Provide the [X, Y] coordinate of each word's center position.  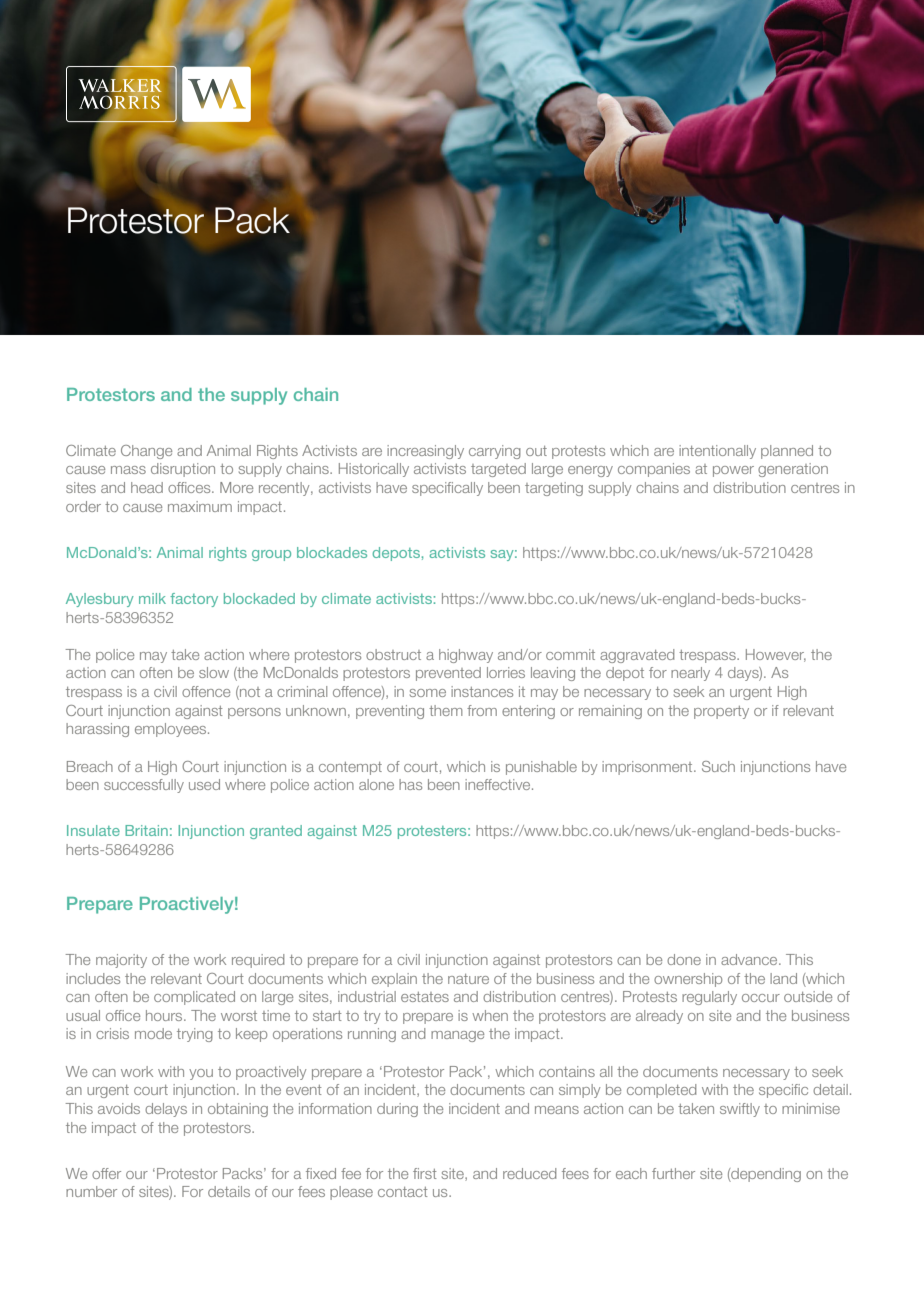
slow [214, 672]
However [776, 655]
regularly [709, 998]
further [673, 1173]
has [410, 784]
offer [106, 1173]
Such [718, 766]
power [733, 471]
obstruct [393, 654]
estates [425, 997]
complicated [194, 998]
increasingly [425, 452]
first [425, 1173]
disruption [183, 470]
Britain [146, 830]
